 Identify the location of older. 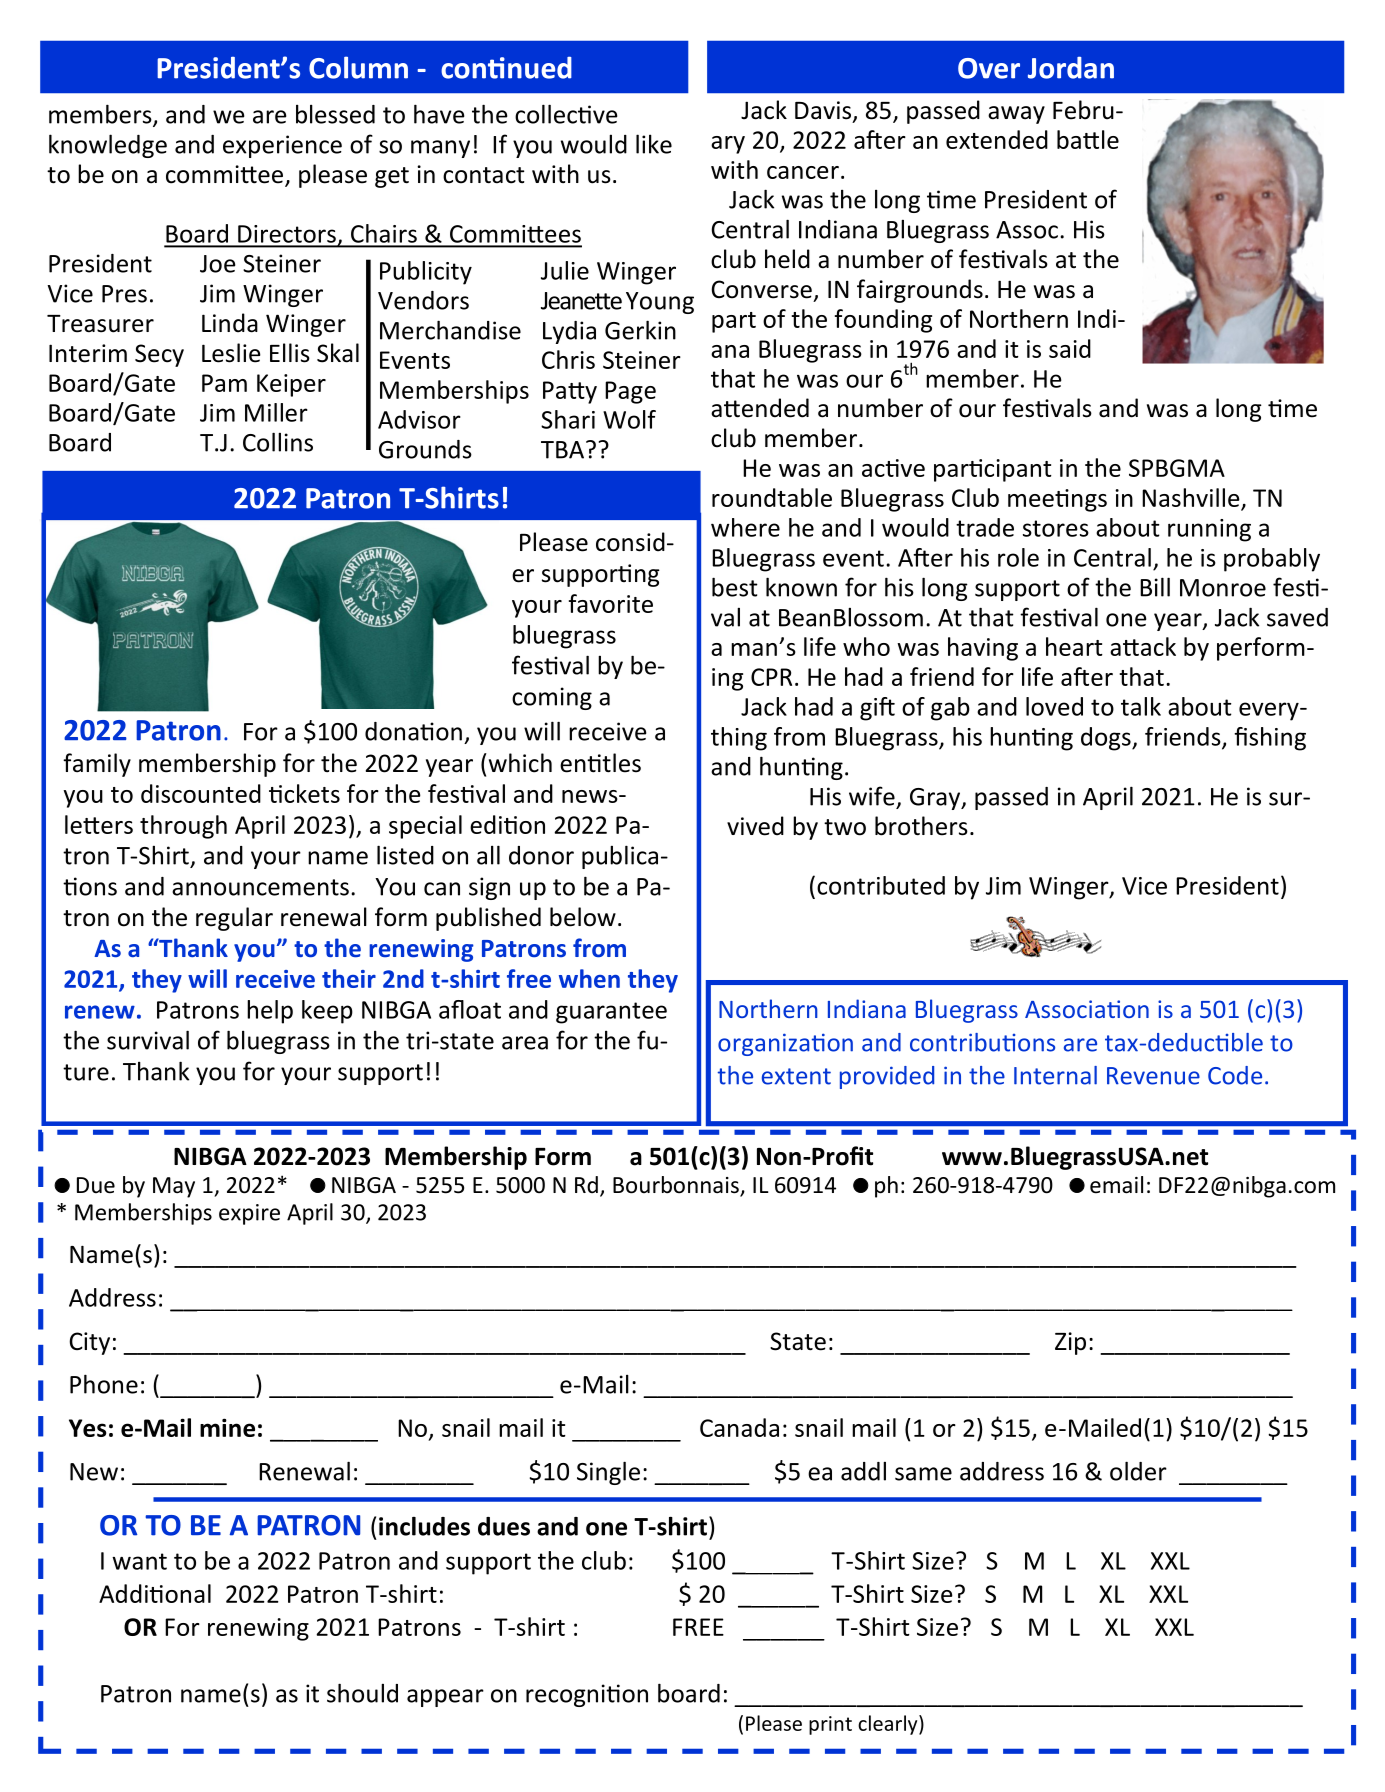
(1138, 1471).
